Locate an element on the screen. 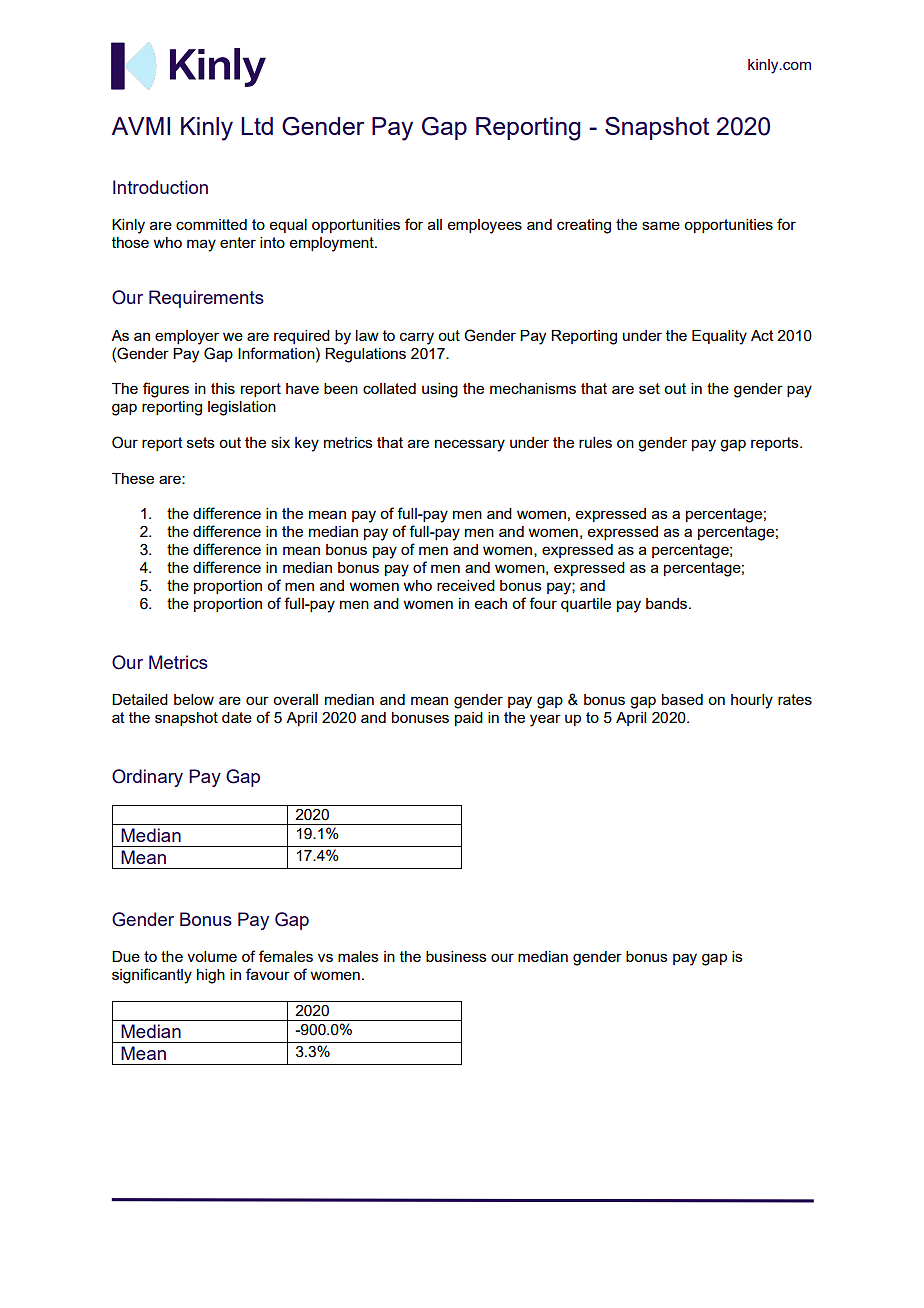  These is located at coordinates (133, 478).
